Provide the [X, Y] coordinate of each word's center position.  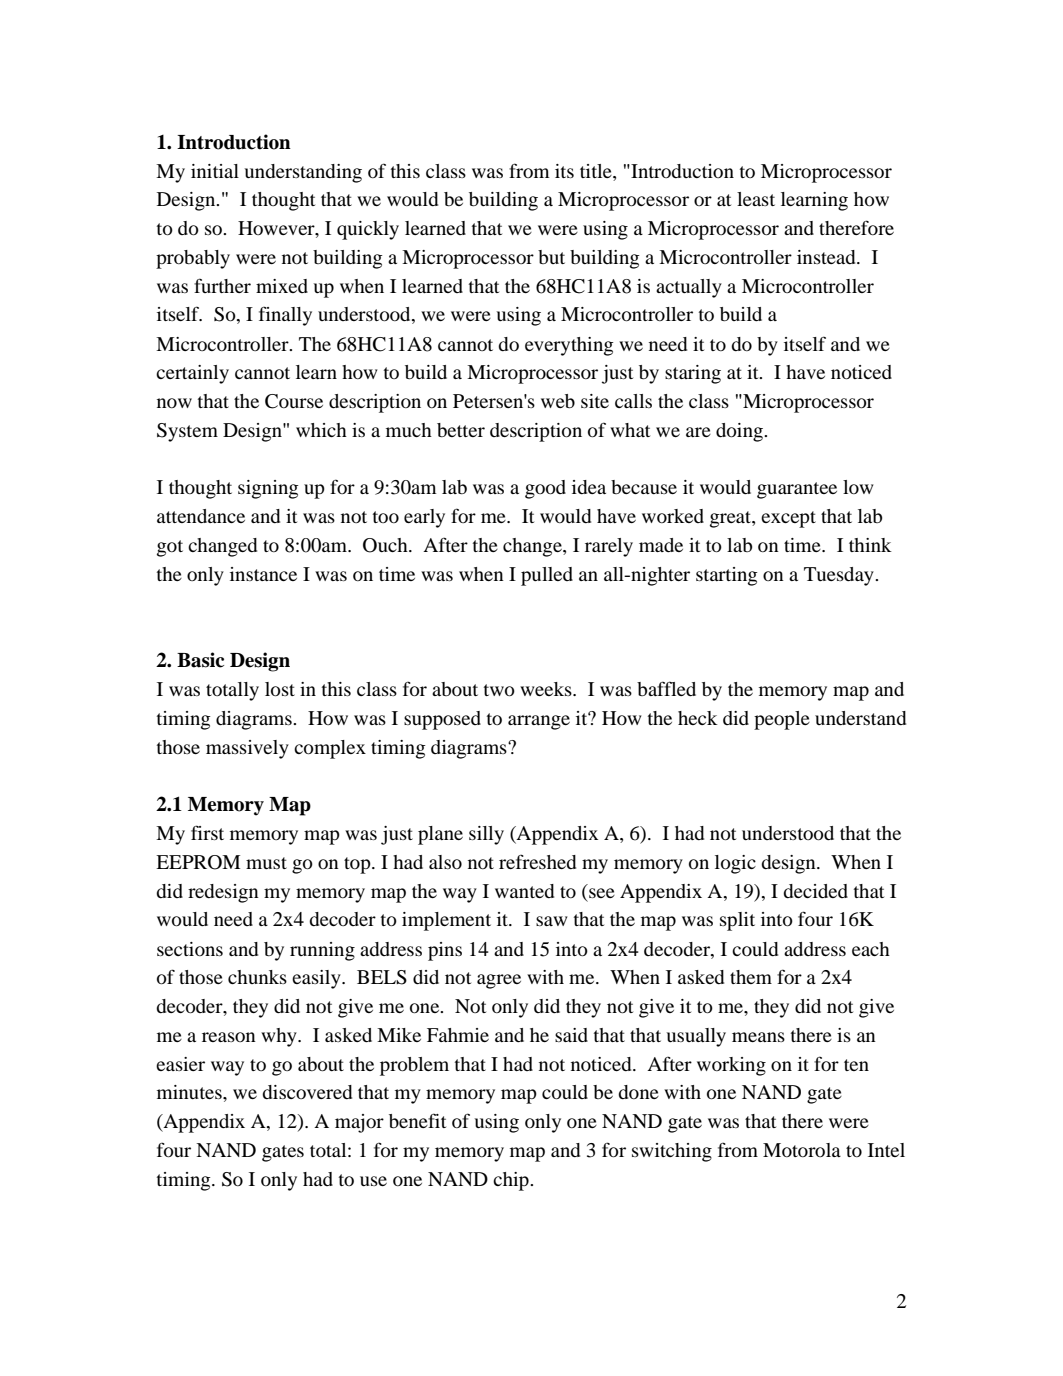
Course [294, 401]
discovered [307, 1092]
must [266, 863]
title [597, 171]
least [756, 199]
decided [815, 891]
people [782, 720]
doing [740, 432]
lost [280, 689]
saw [552, 921]
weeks [547, 689]
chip [512, 1181]
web [558, 401]
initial [215, 171]
